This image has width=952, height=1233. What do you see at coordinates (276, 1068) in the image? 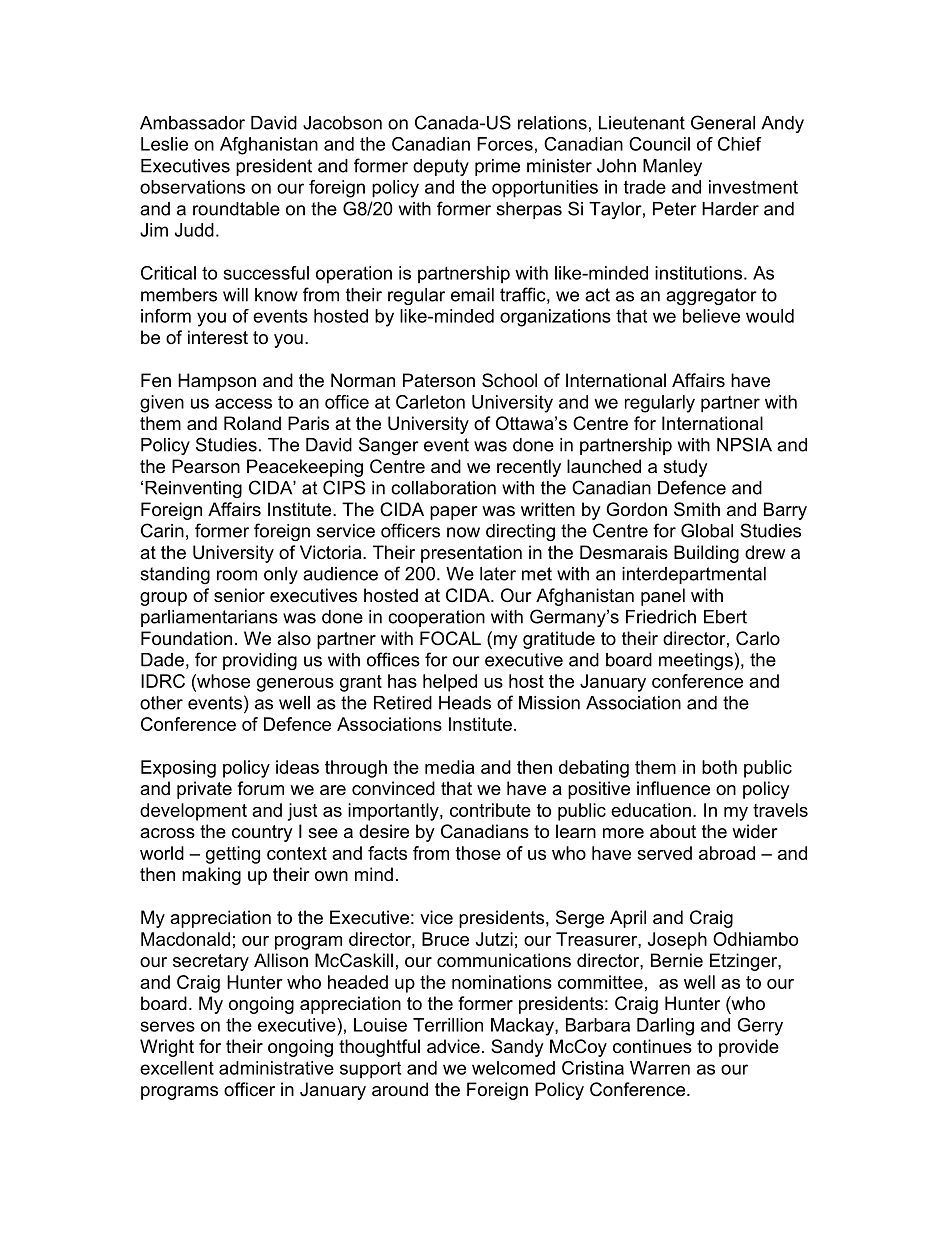
I see `administrative` at bounding box center [276, 1068].
